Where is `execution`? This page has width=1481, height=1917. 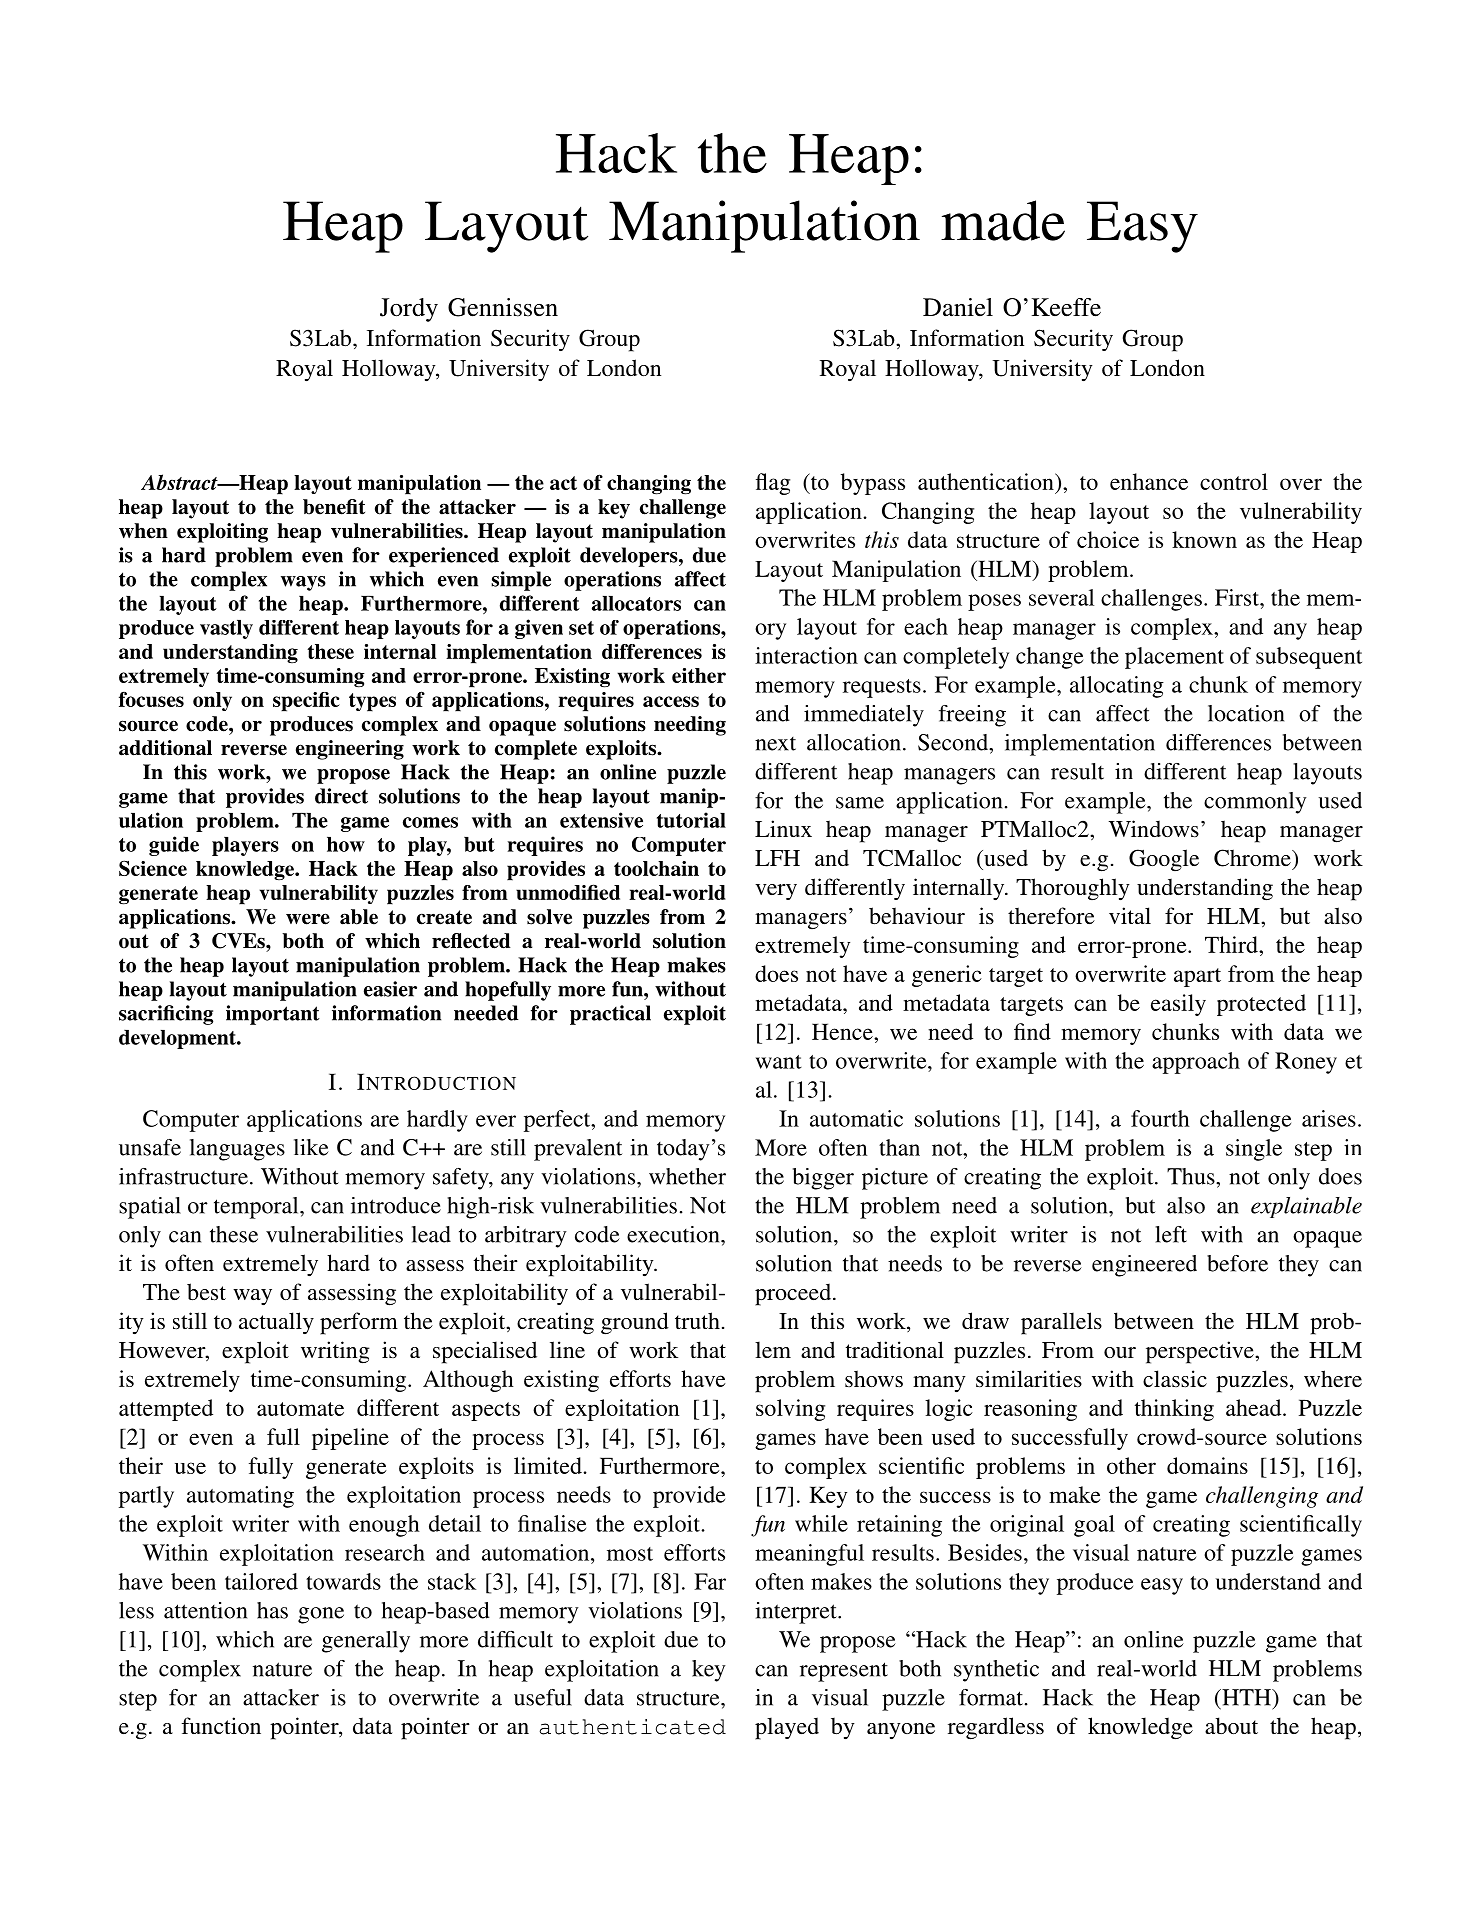
execution is located at coordinates (674, 1234).
